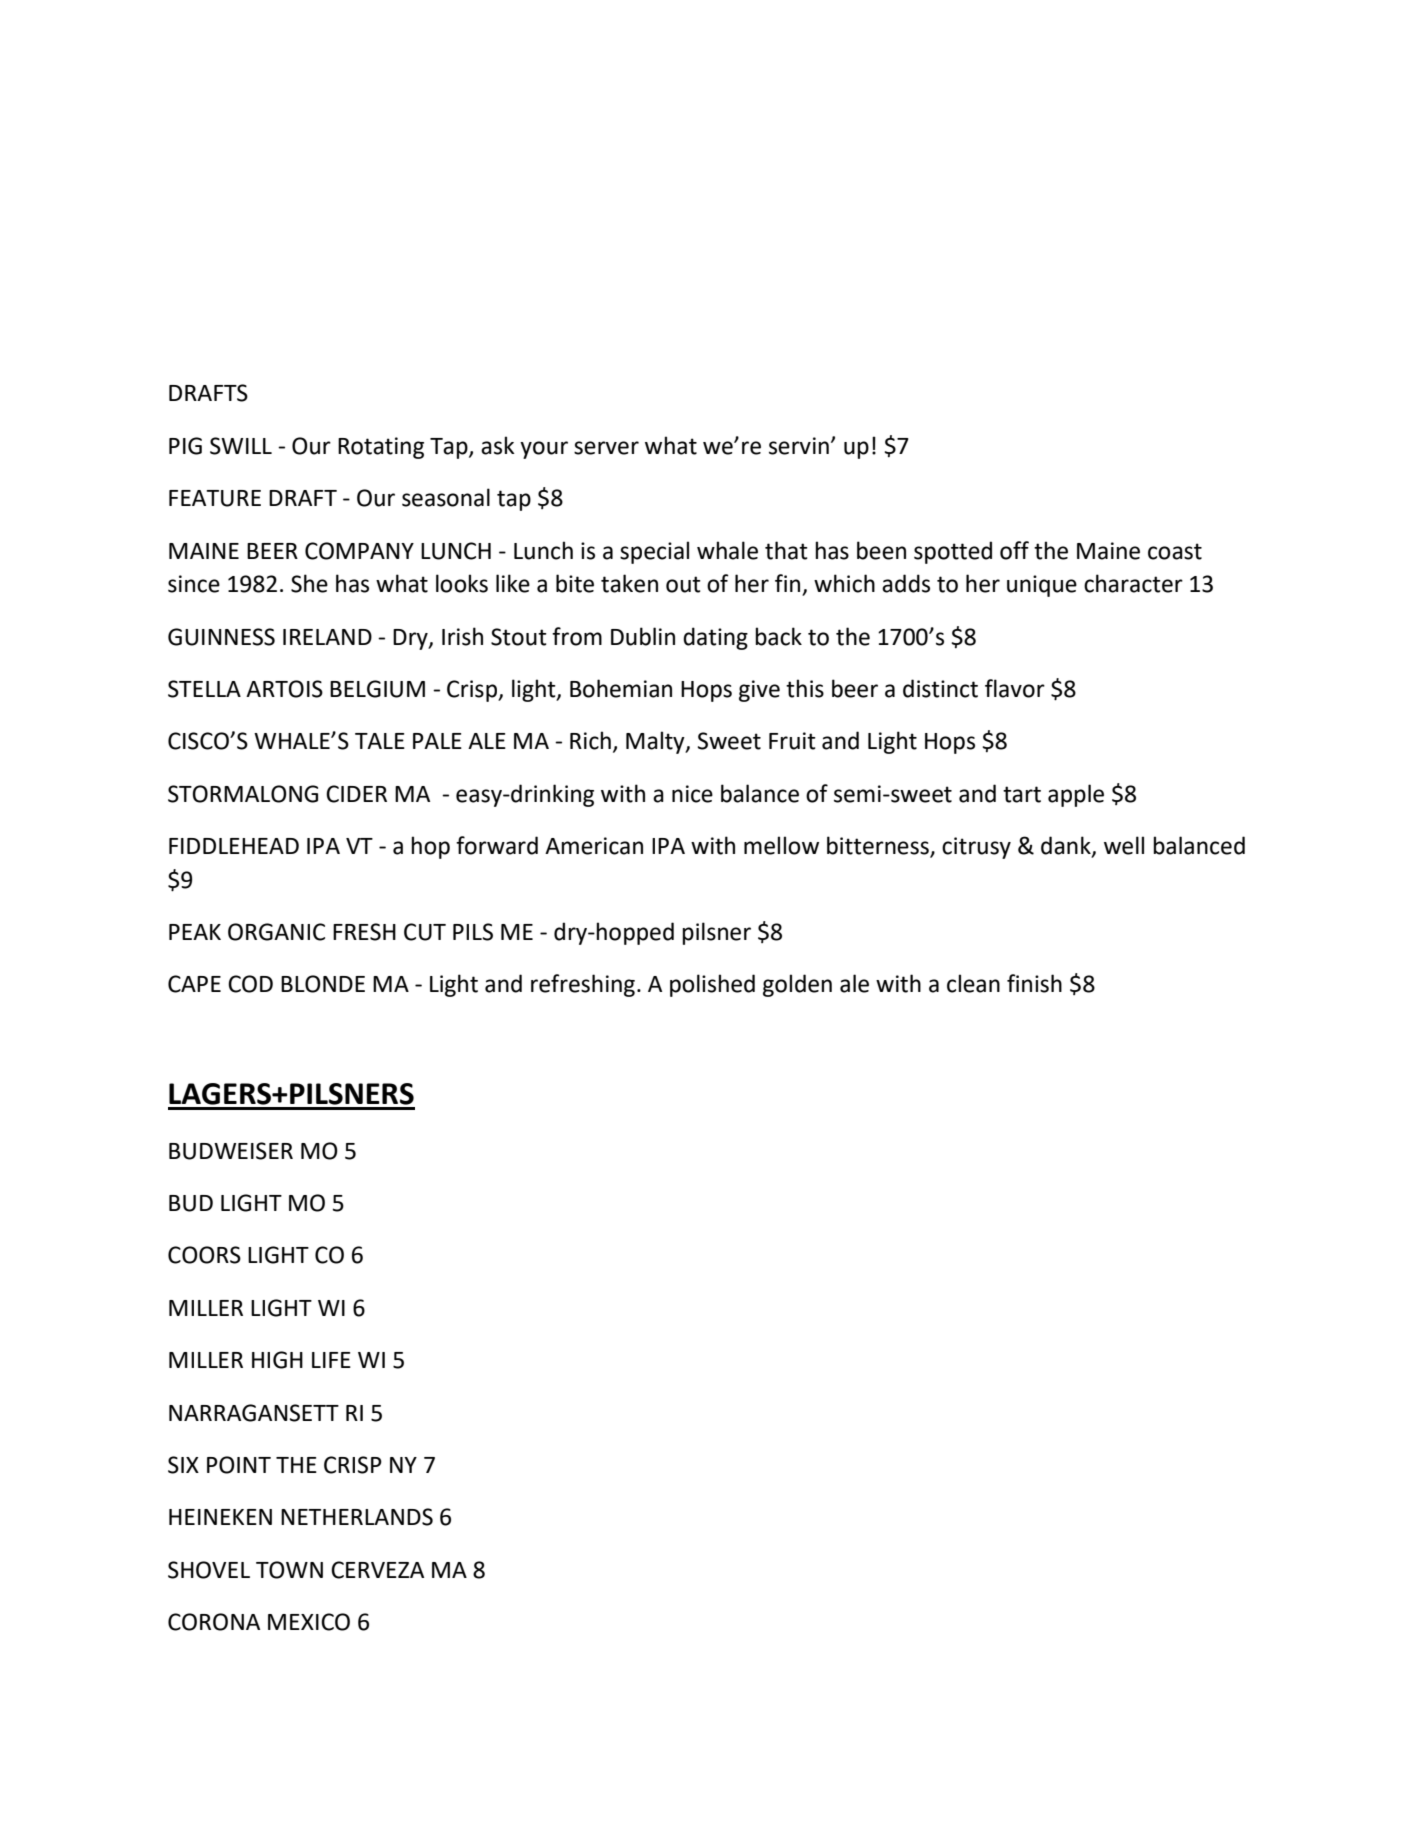  I want to click on NETHERLANDS, so click(357, 1517).
